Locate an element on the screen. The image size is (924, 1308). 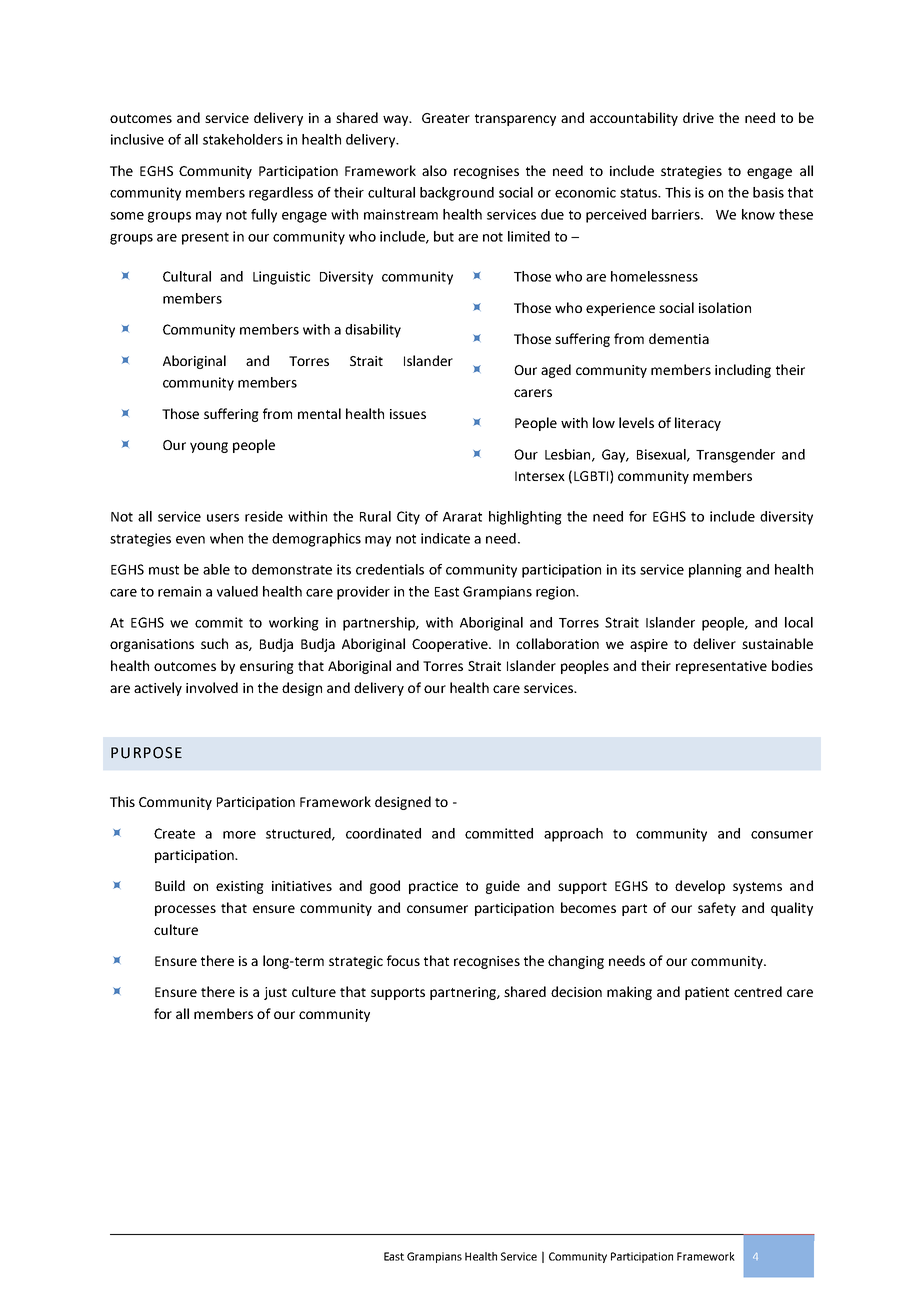
Greater is located at coordinates (446, 118).
